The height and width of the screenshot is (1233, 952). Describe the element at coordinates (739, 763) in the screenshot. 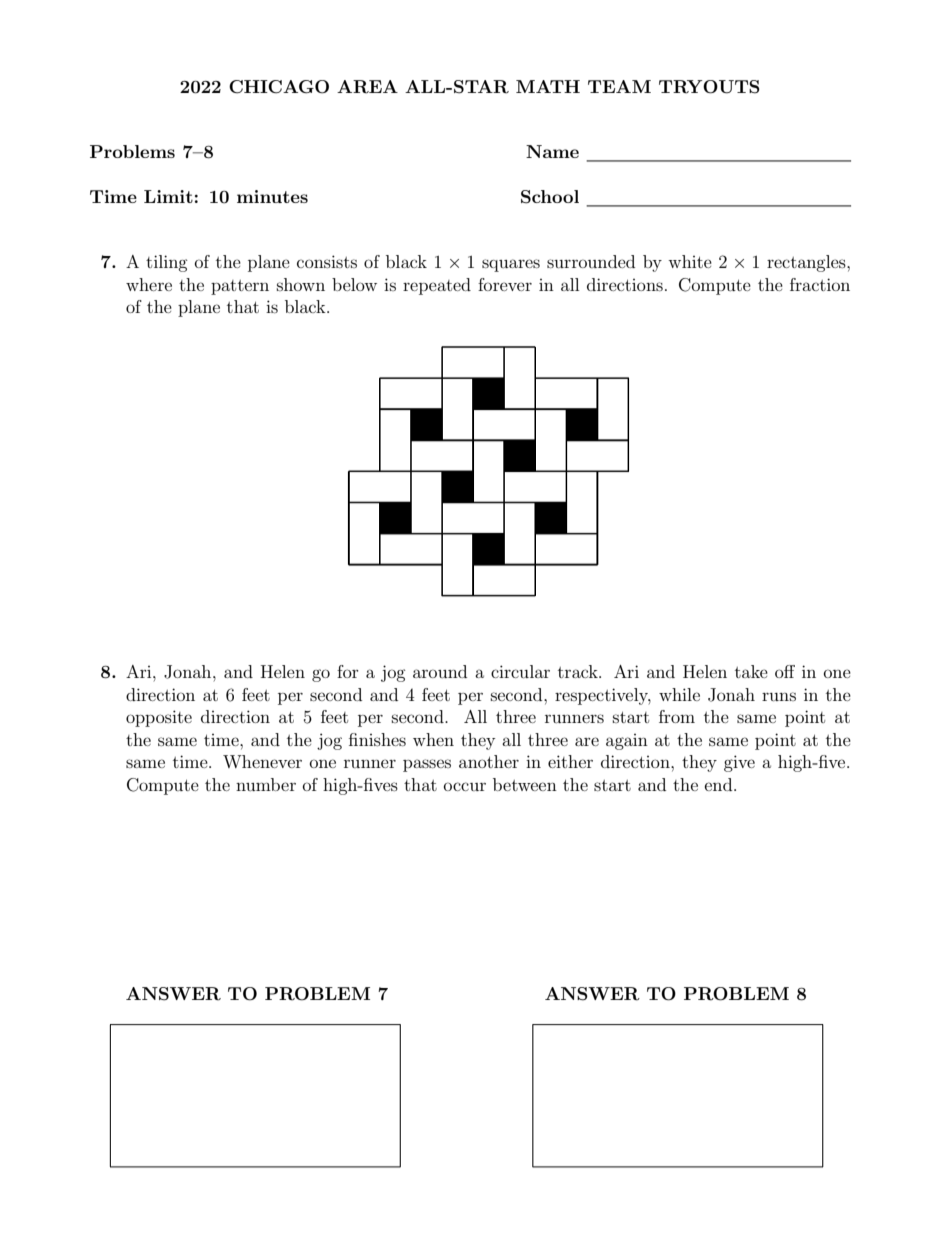

I see `give` at that location.
